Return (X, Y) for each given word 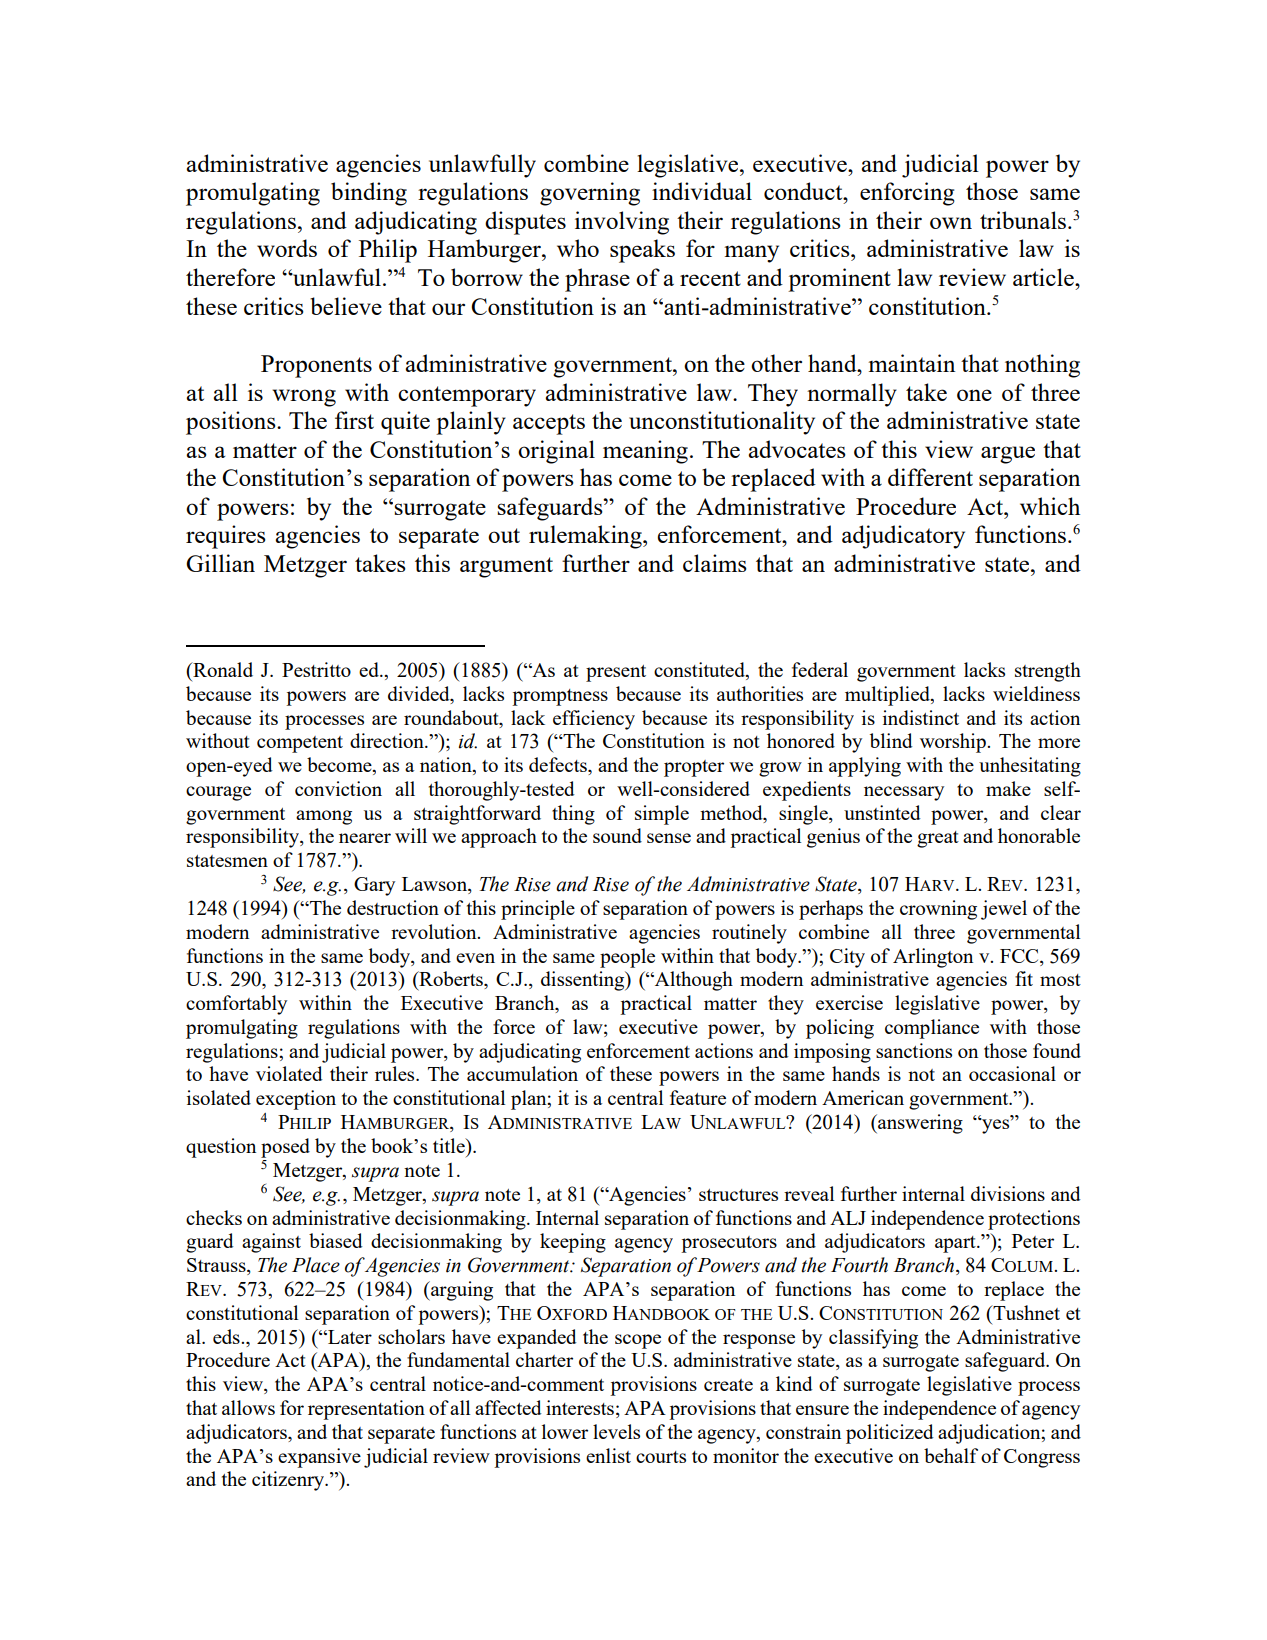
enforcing (907, 194)
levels (616, 1431)
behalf (951, 1455)
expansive (319, 1458)
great (938, 839)
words (287, 248)
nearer (365, 838)
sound (617, 835)
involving (622, 223)
